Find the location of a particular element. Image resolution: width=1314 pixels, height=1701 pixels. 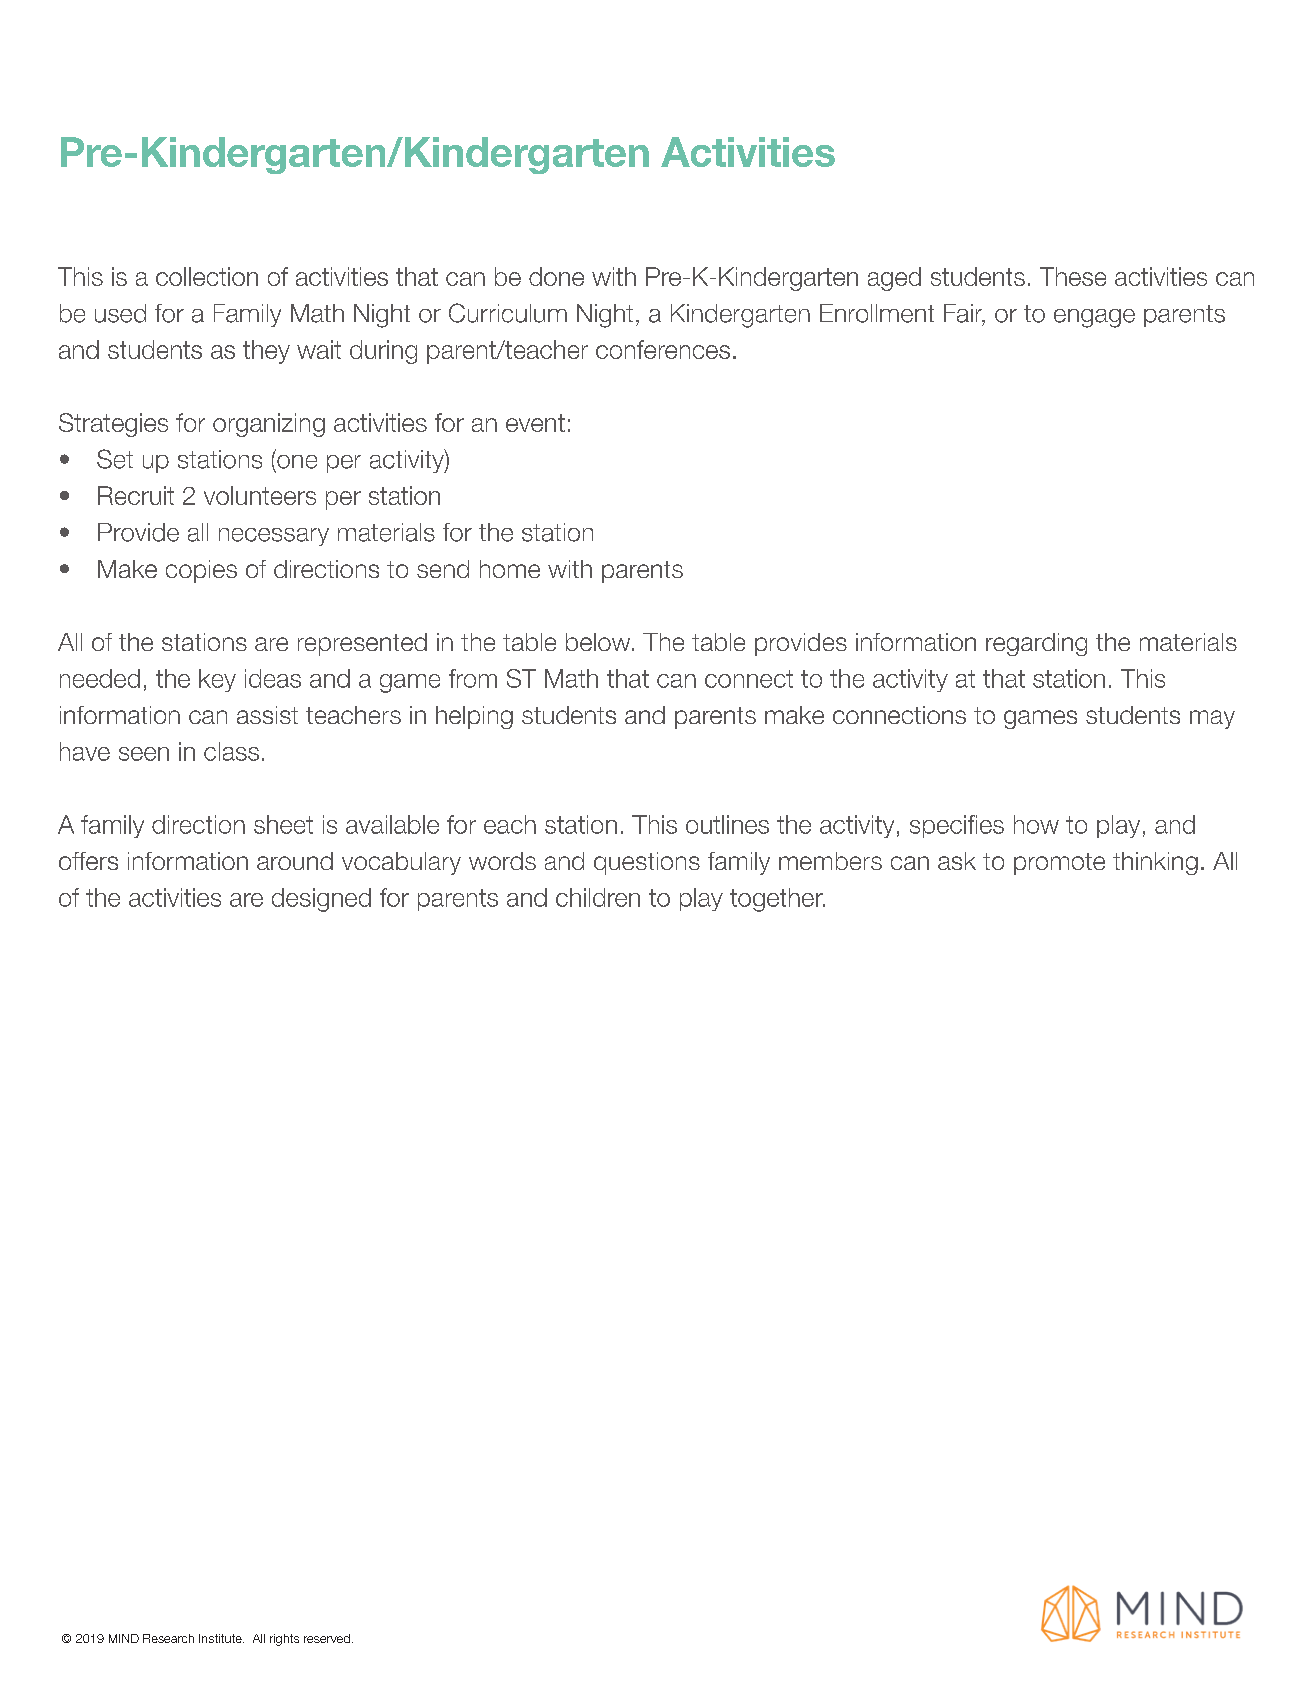

copies is located at coordinates (201, 571).
